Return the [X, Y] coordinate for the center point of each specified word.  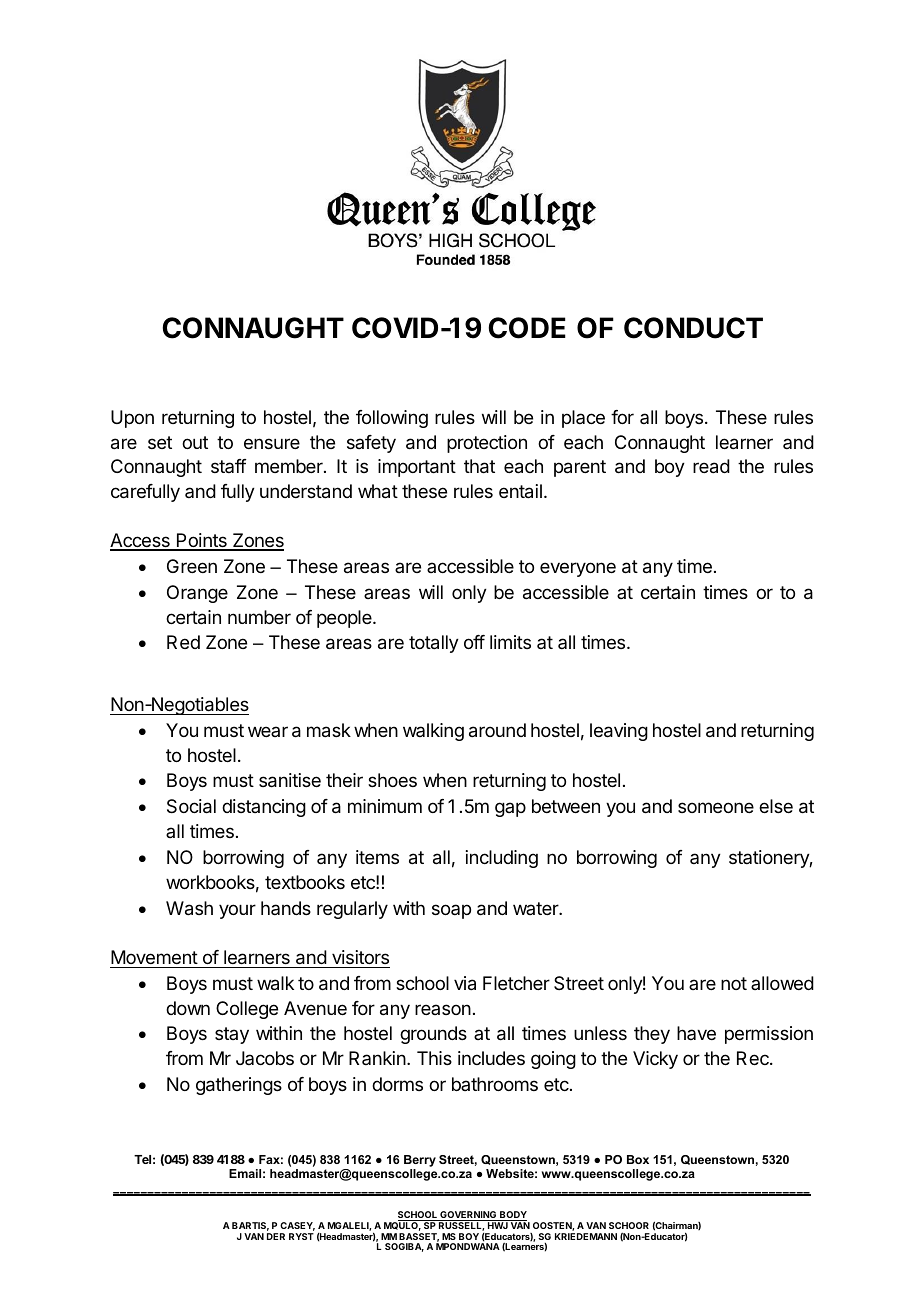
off [474, 642]
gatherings [239, 1086]
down [188, 1008]
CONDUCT [693, 328]
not [734, 983]
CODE [527, 328]
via [465, 983]
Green [192, 566]
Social [191, 806]
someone [716, 807]
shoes [392, 780]
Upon [132, 419]
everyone [578, 569]
